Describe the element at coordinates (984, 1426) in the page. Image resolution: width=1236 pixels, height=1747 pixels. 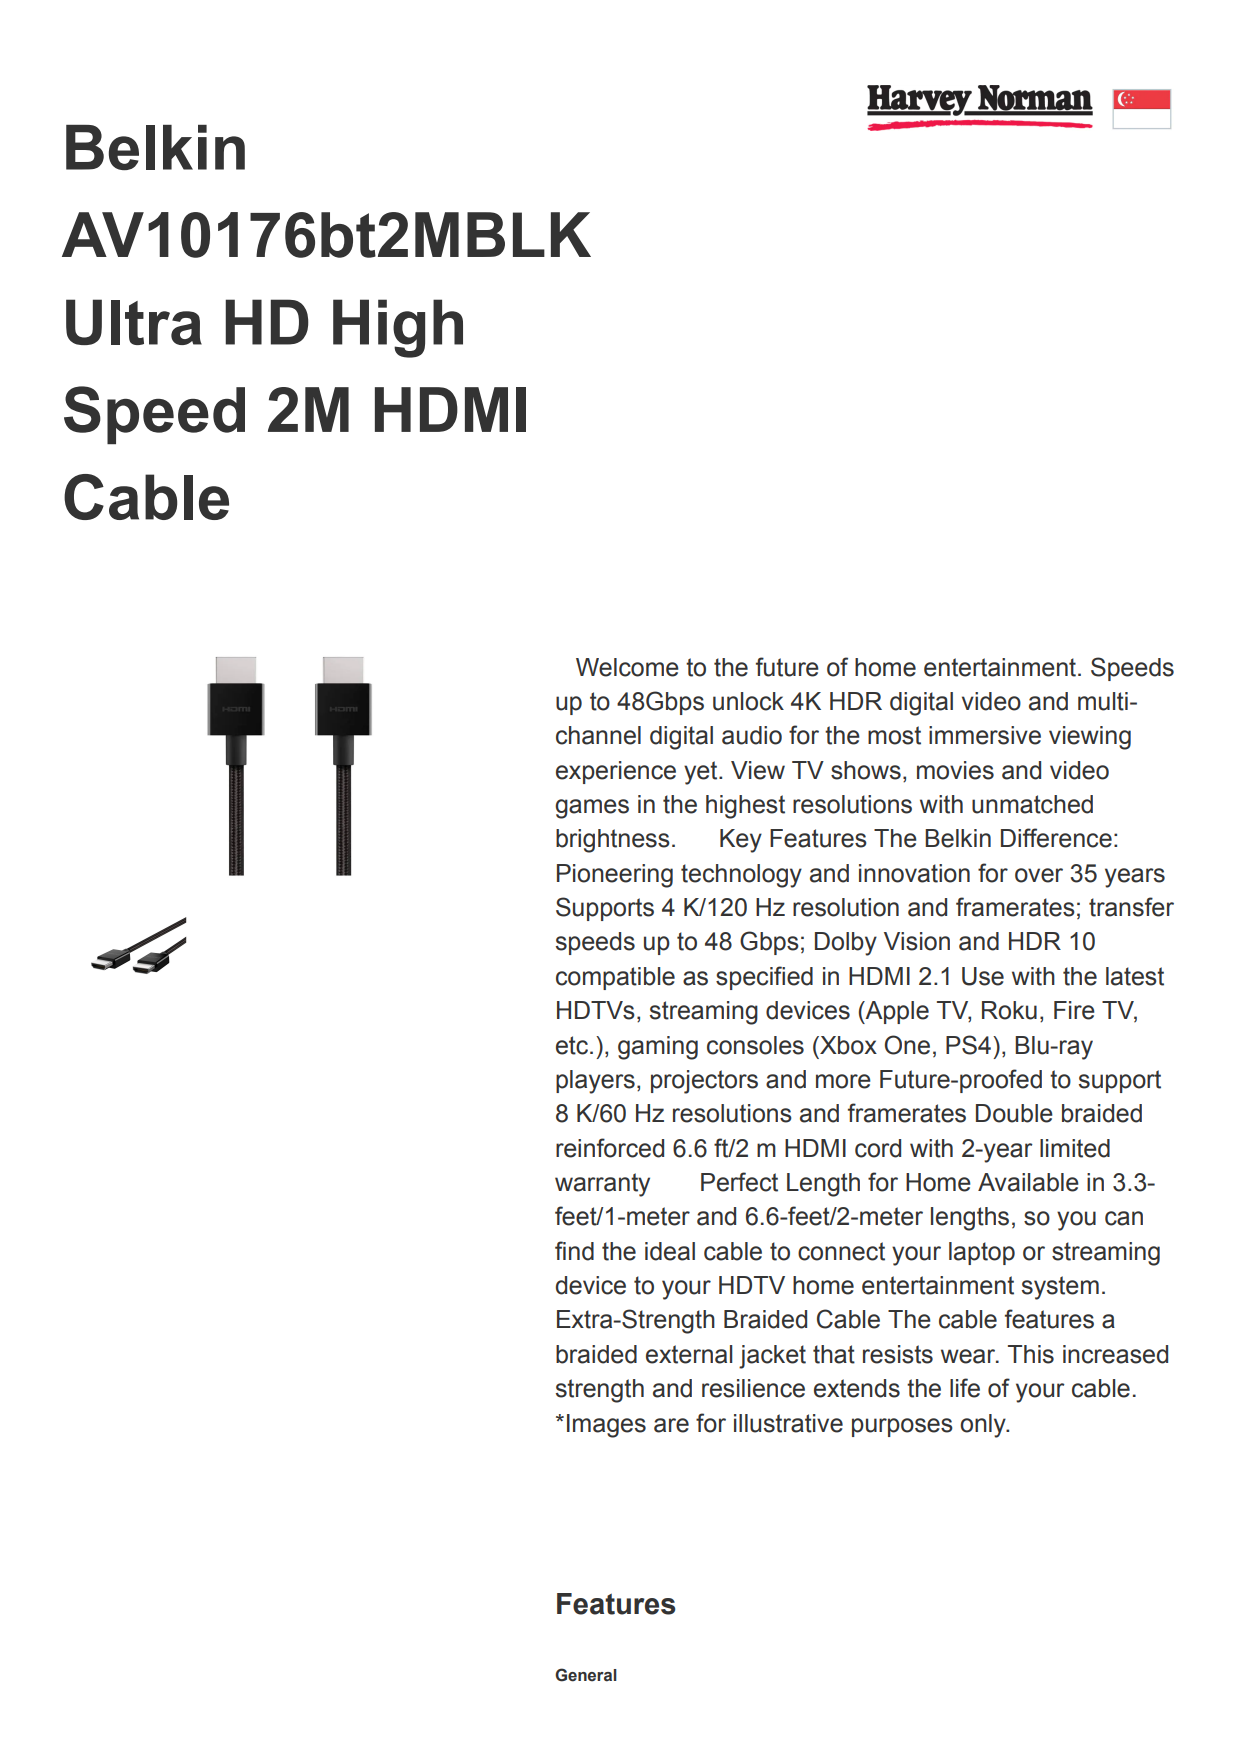
I see `only` at that location.
